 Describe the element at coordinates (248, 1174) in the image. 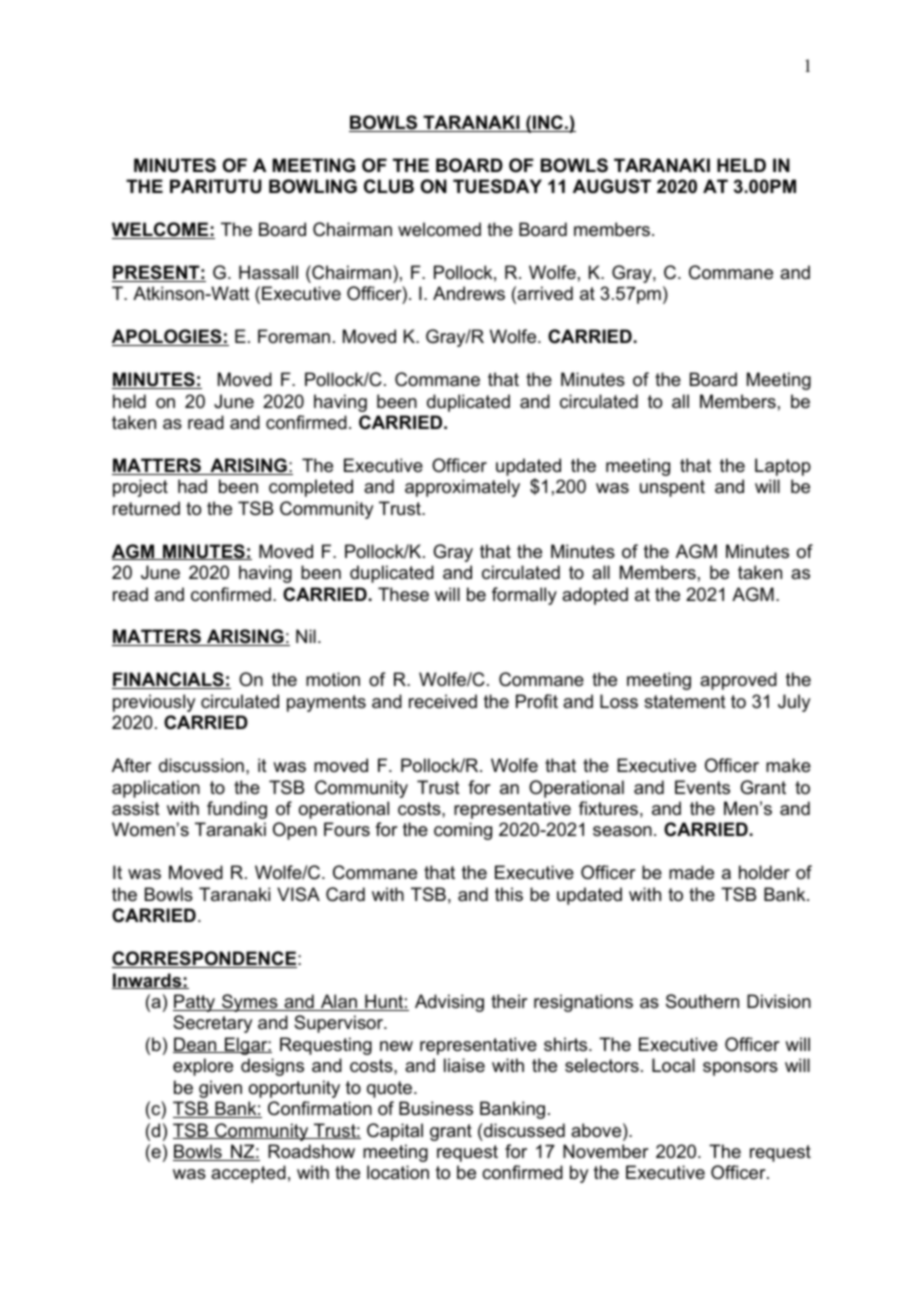

I see `accepted` at that location.
